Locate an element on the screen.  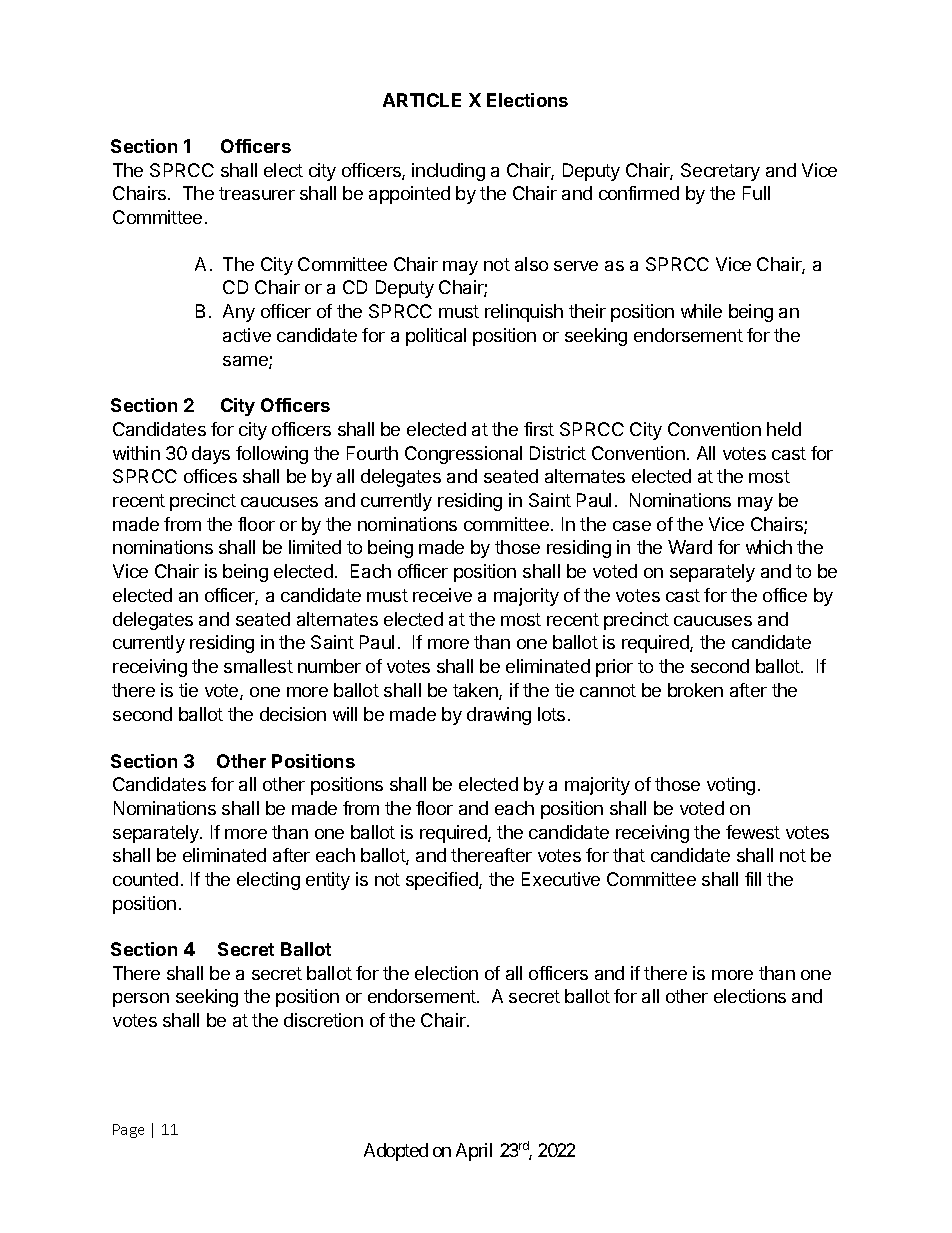
fill is located at coordinates (753, 879).
